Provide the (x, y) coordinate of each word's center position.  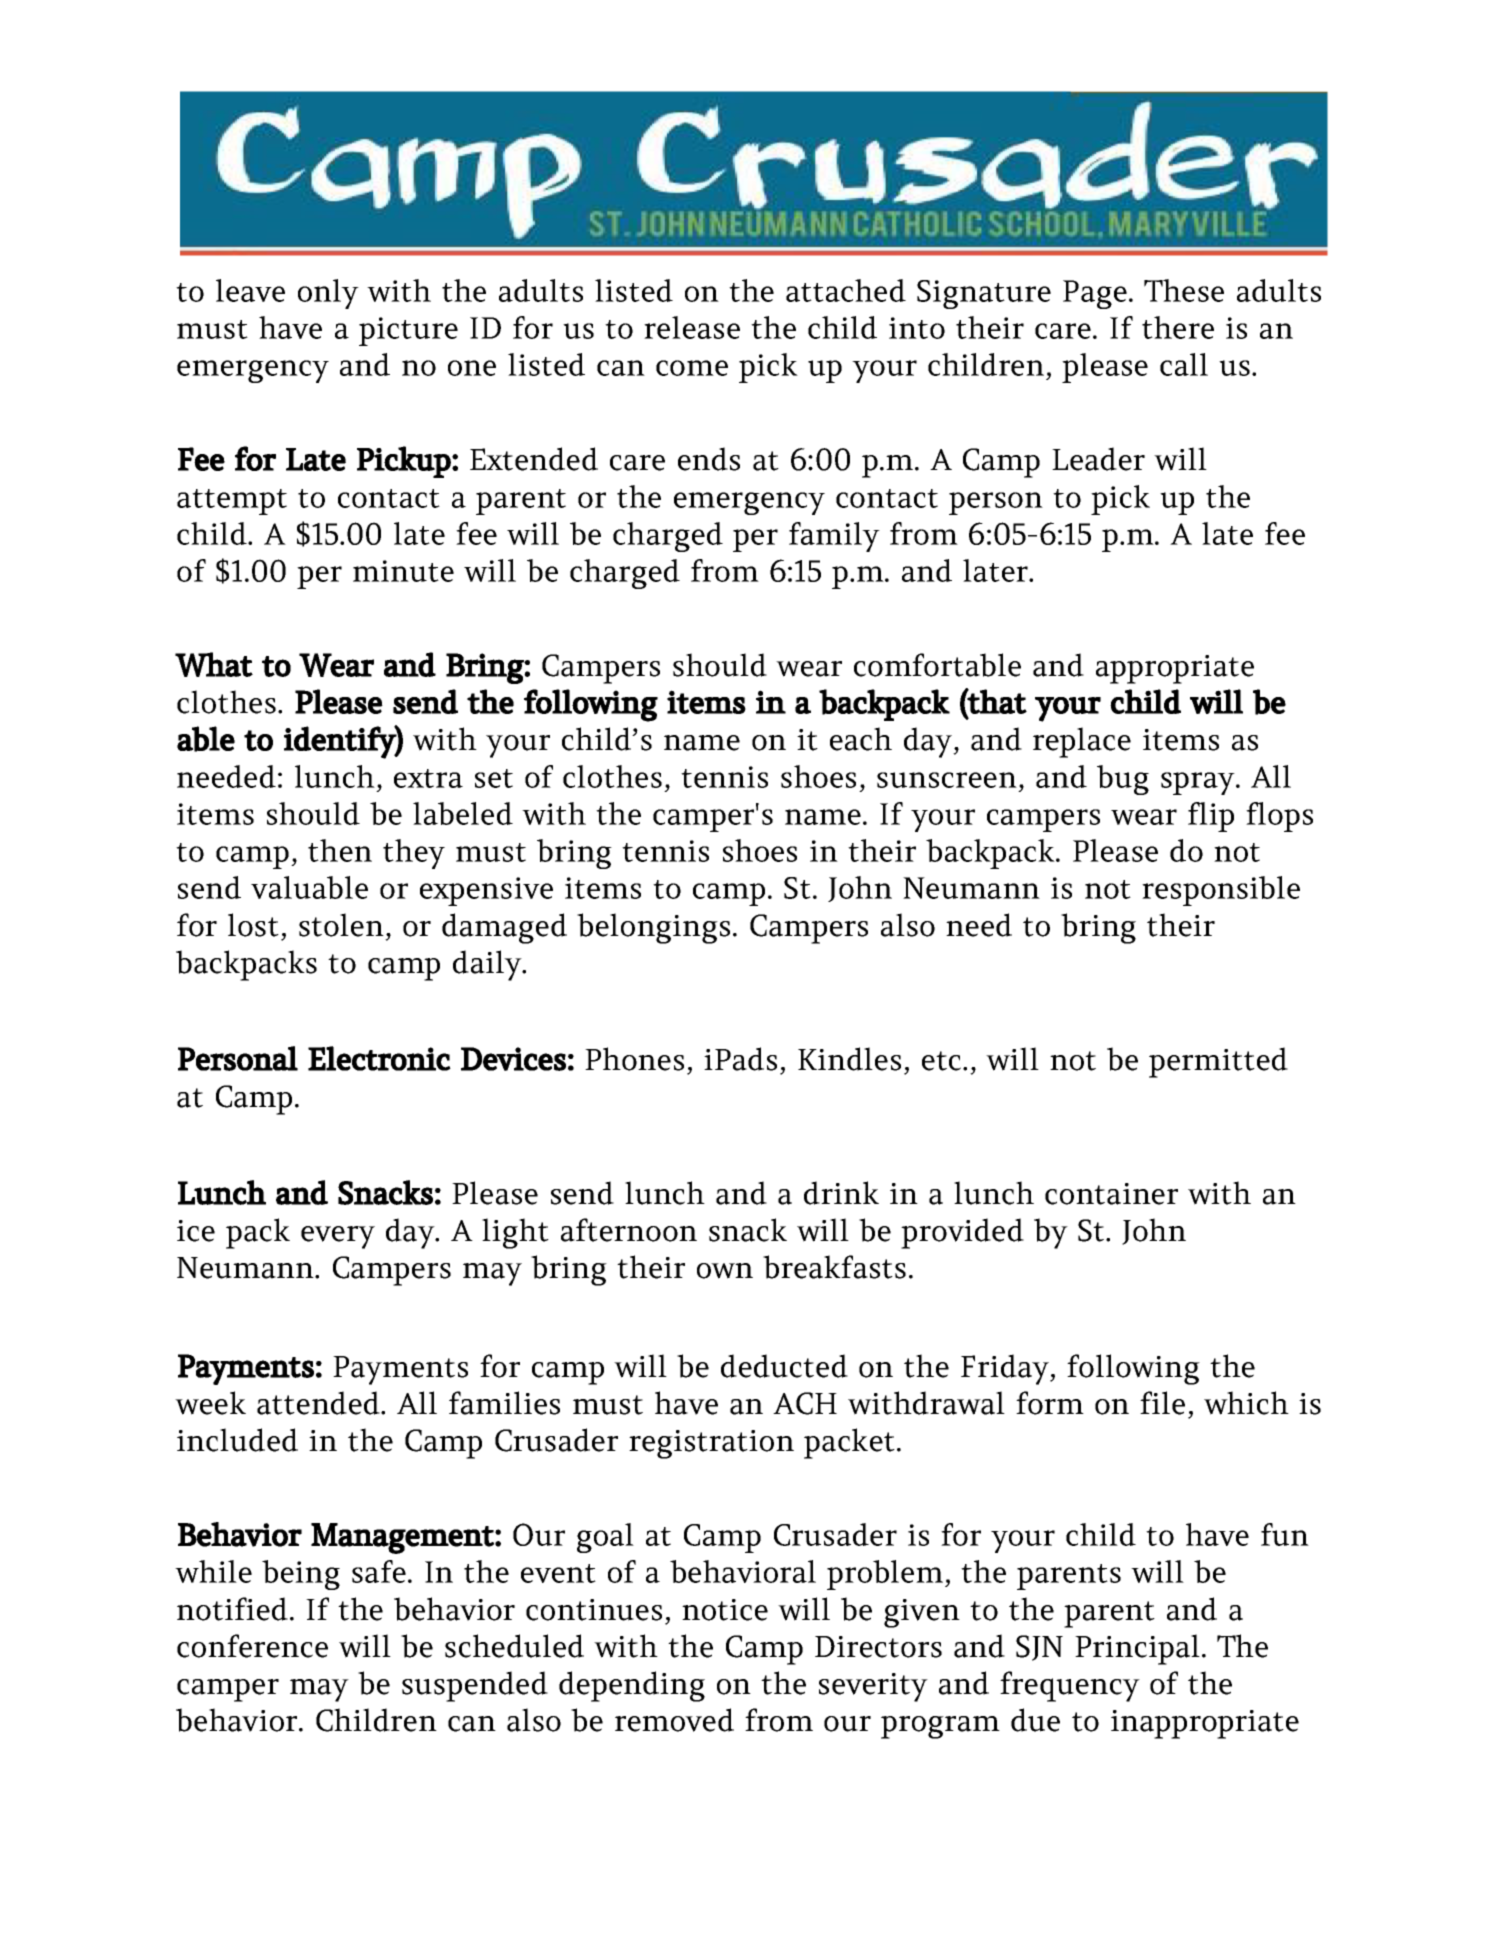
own (725, 1271)
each (861, 739)
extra (428, 778)
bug (1123, 780)
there (1178, 327)
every (338, 1237)
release (692, 327)
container (1111, 1194)
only (328, 294)
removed (674, 1720)
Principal (1137, 1649)
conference (252, 1646)
